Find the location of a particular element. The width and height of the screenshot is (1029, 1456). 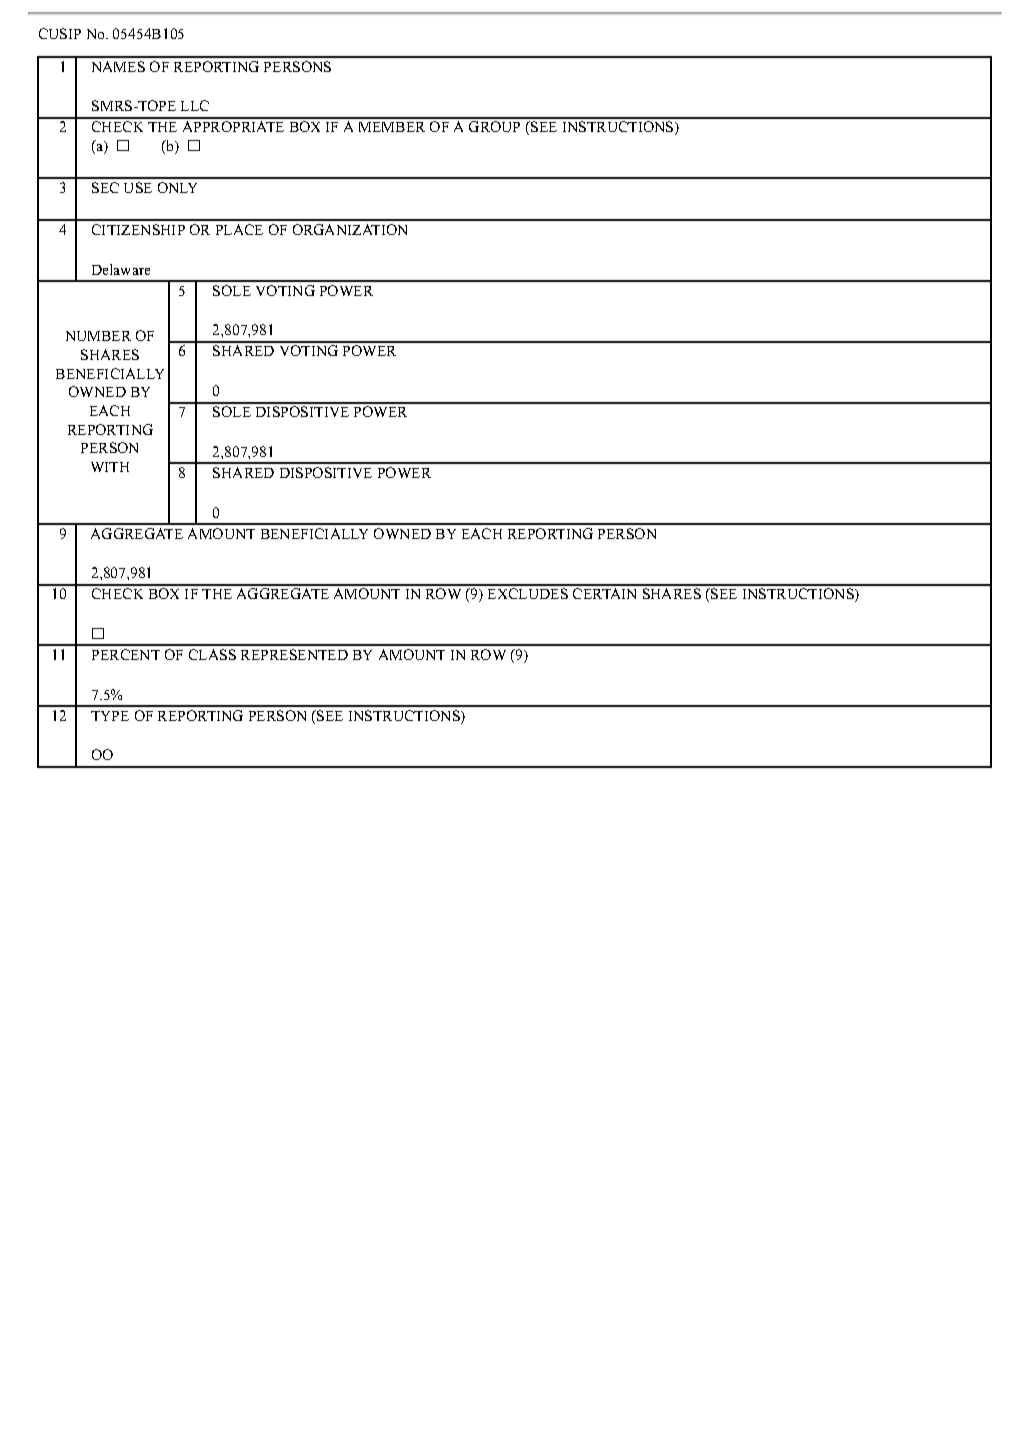

TYPE is located at coordinates (110, 716).
